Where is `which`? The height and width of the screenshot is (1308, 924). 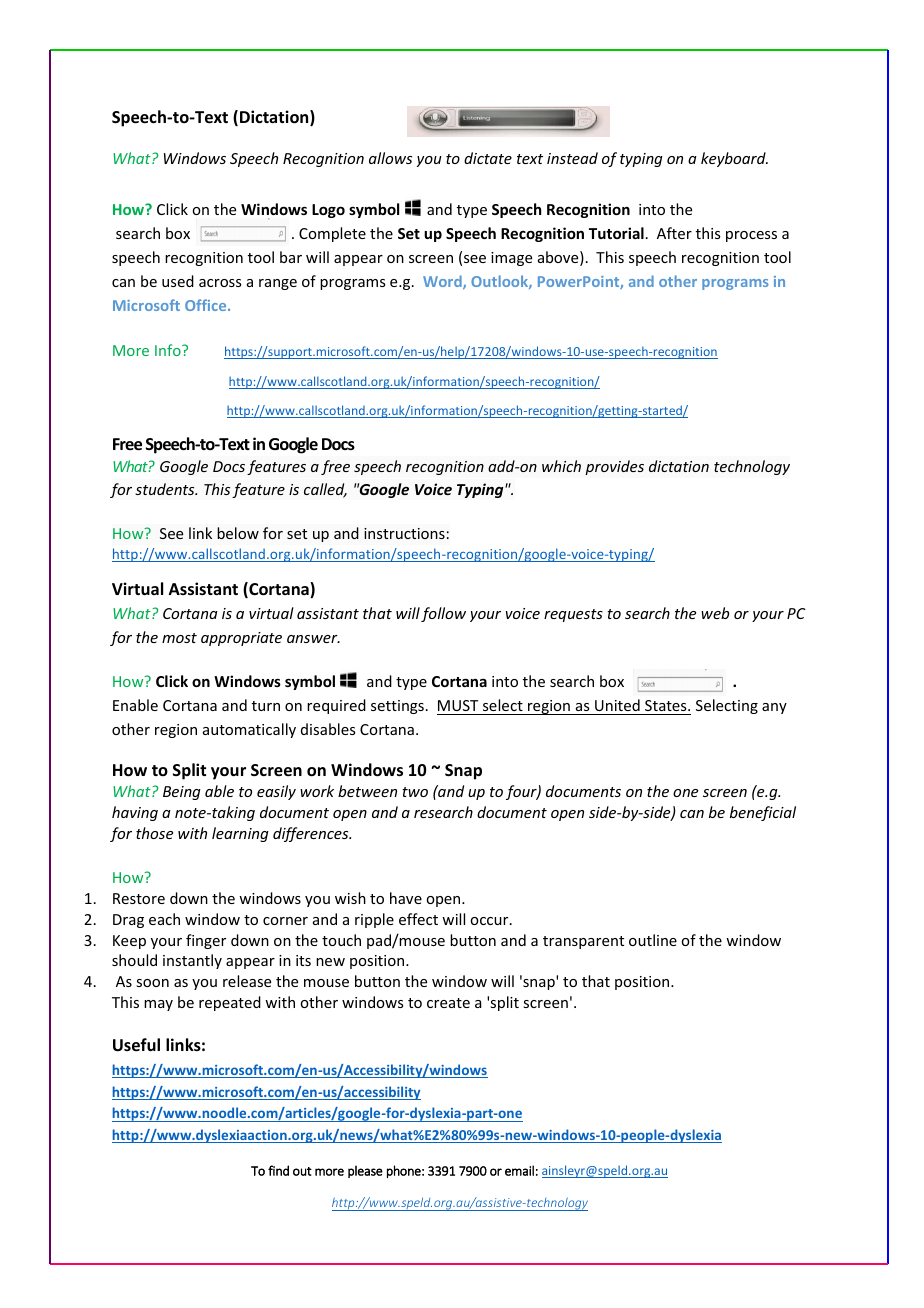 which is located at coordinates (561, 466).
